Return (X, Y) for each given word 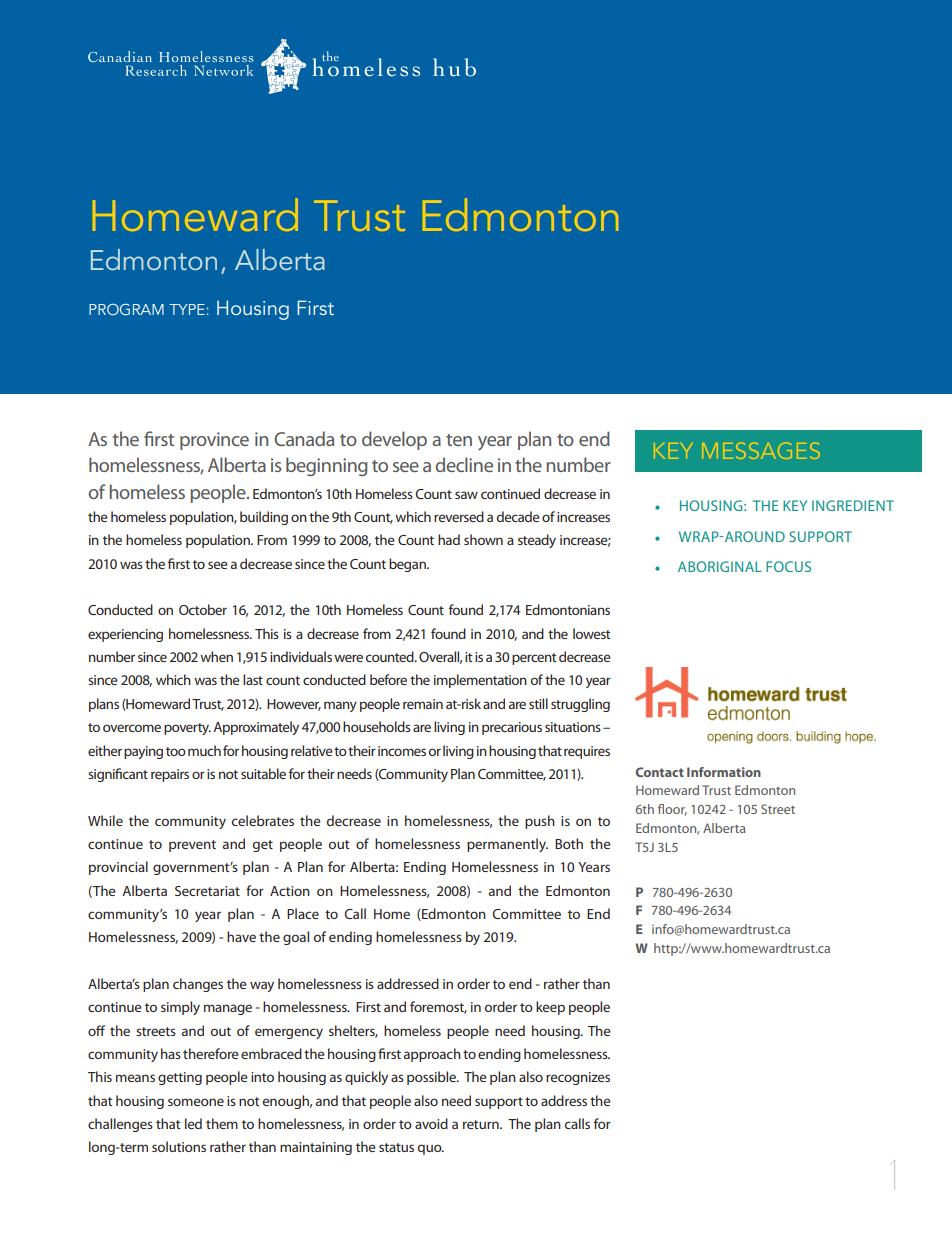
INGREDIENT (853, 505)
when (216, 656)
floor (672, 810)
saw (466, 495)
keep (550, 1008)
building (264, 518)
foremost (438, 1007)
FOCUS (788, 566)
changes (198, 985)
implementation (480, 681)
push (540, 822)
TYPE (187, 309)
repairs (170, 775)
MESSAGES (761, 450)
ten (459, 440)
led (193, 1123)
